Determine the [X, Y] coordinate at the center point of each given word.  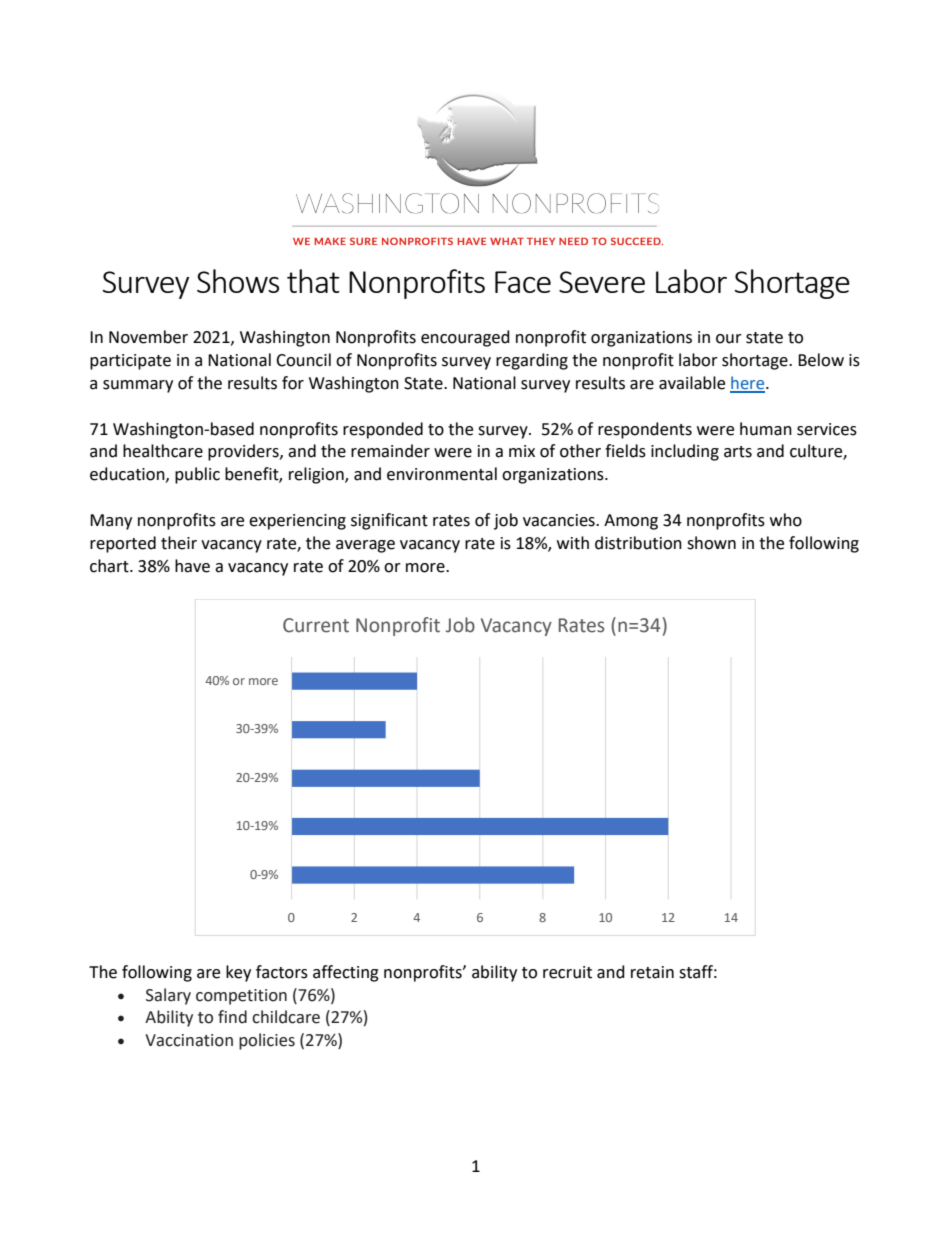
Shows [238, 281]
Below [821, 360]
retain [652, 972]
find [232, 1017]
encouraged [465, 338]
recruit [567, 972]
